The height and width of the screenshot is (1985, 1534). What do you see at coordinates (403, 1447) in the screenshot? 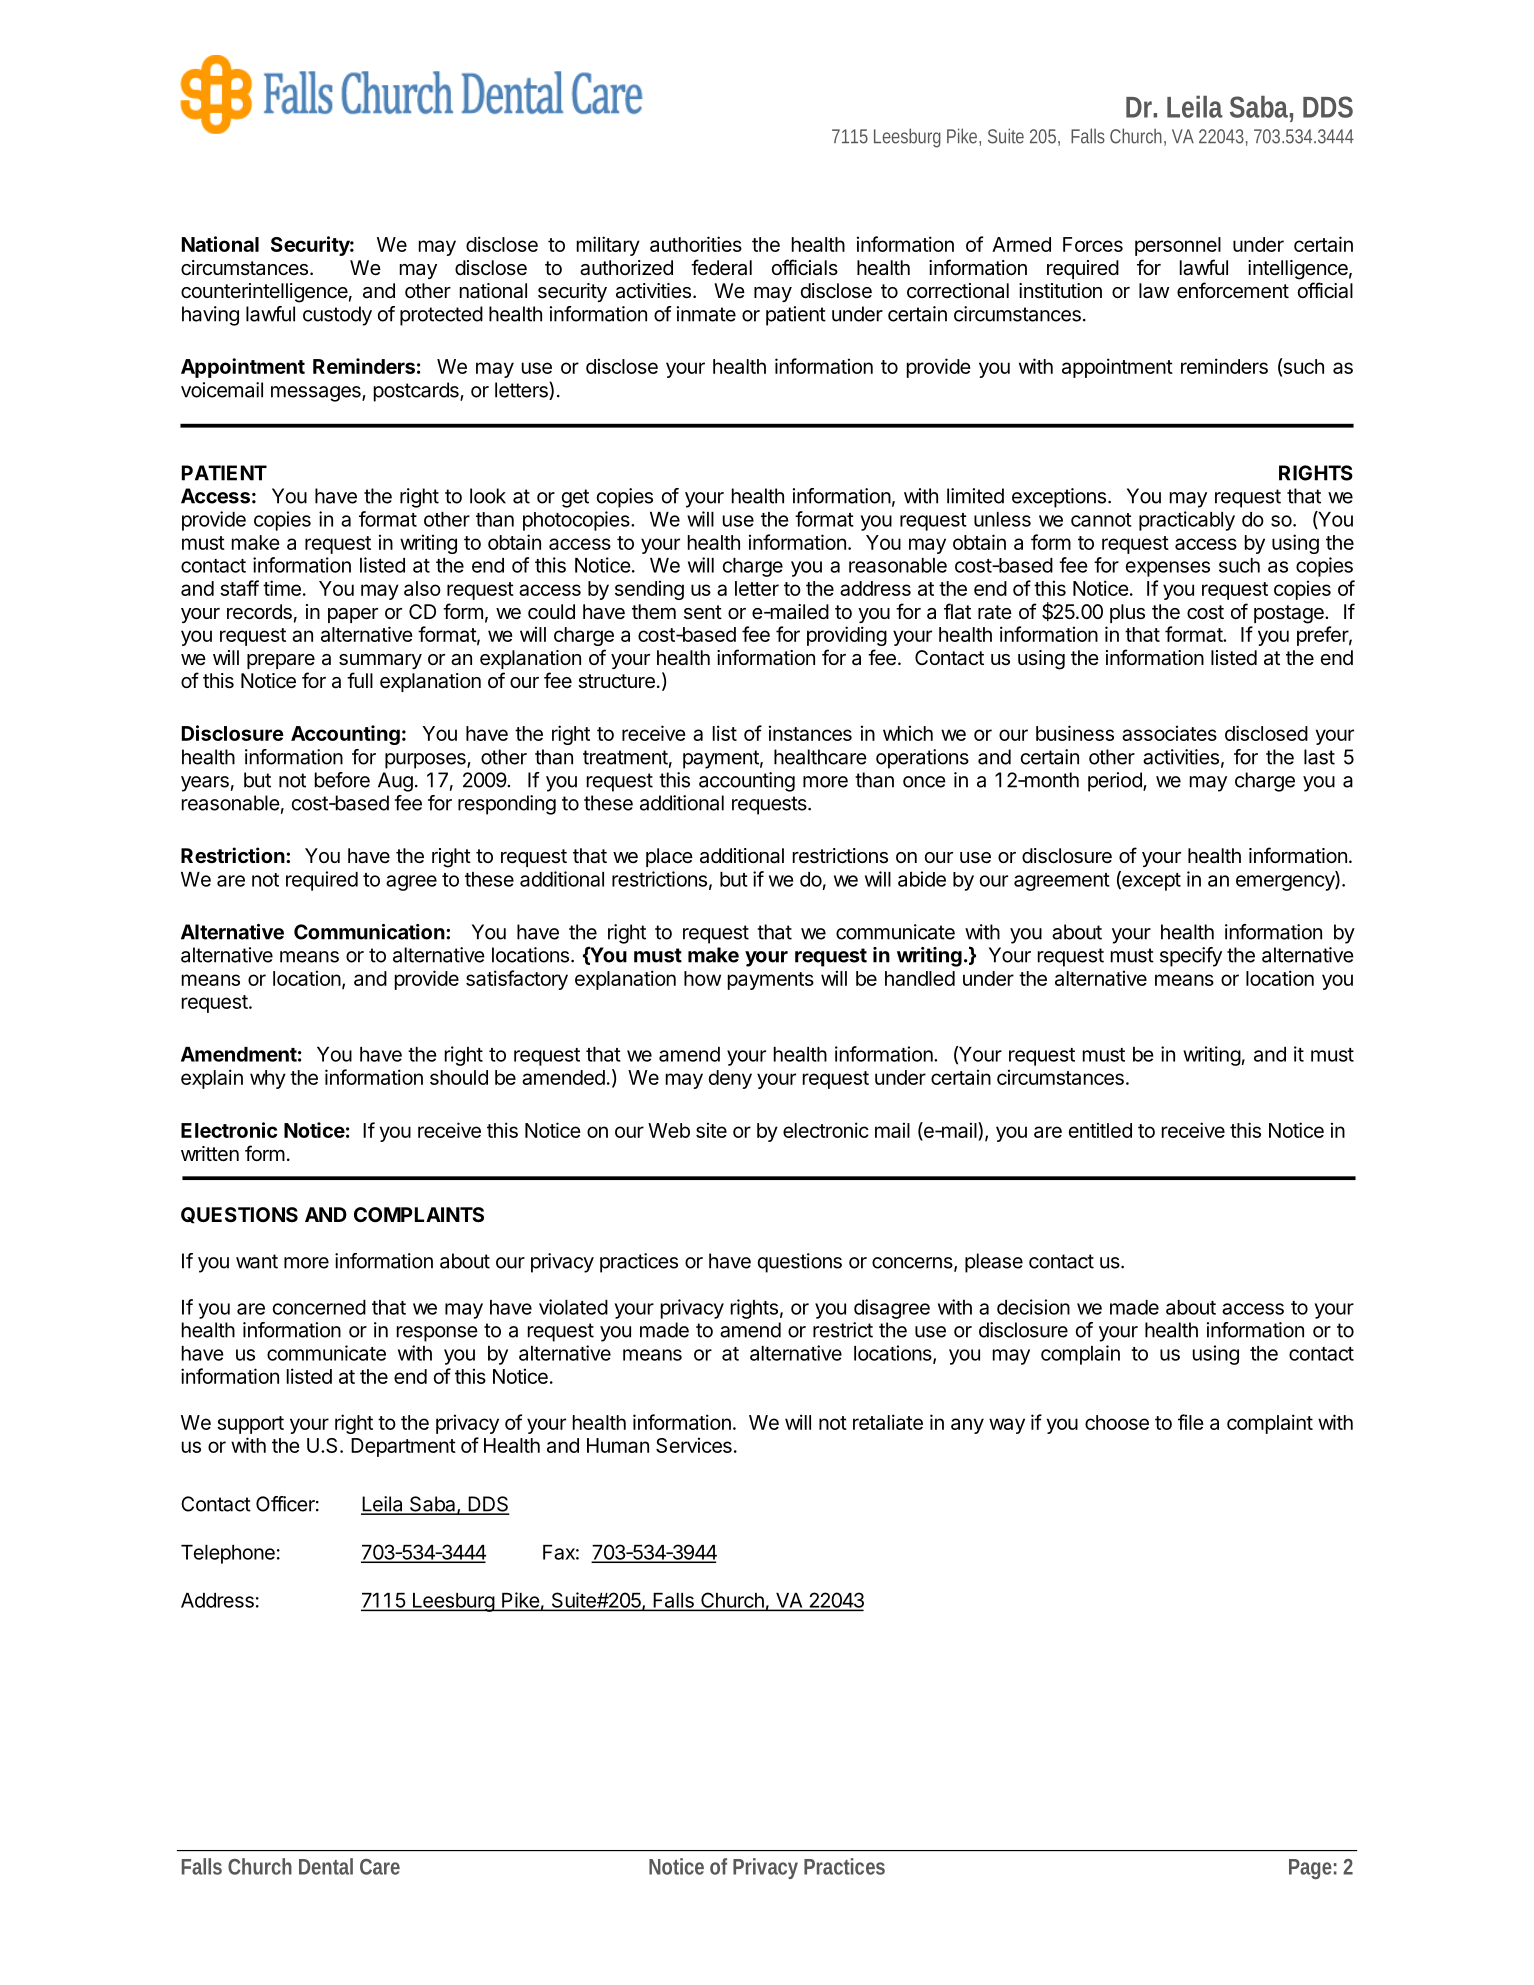
I see `Department` at bounding box center [403, 1447].
